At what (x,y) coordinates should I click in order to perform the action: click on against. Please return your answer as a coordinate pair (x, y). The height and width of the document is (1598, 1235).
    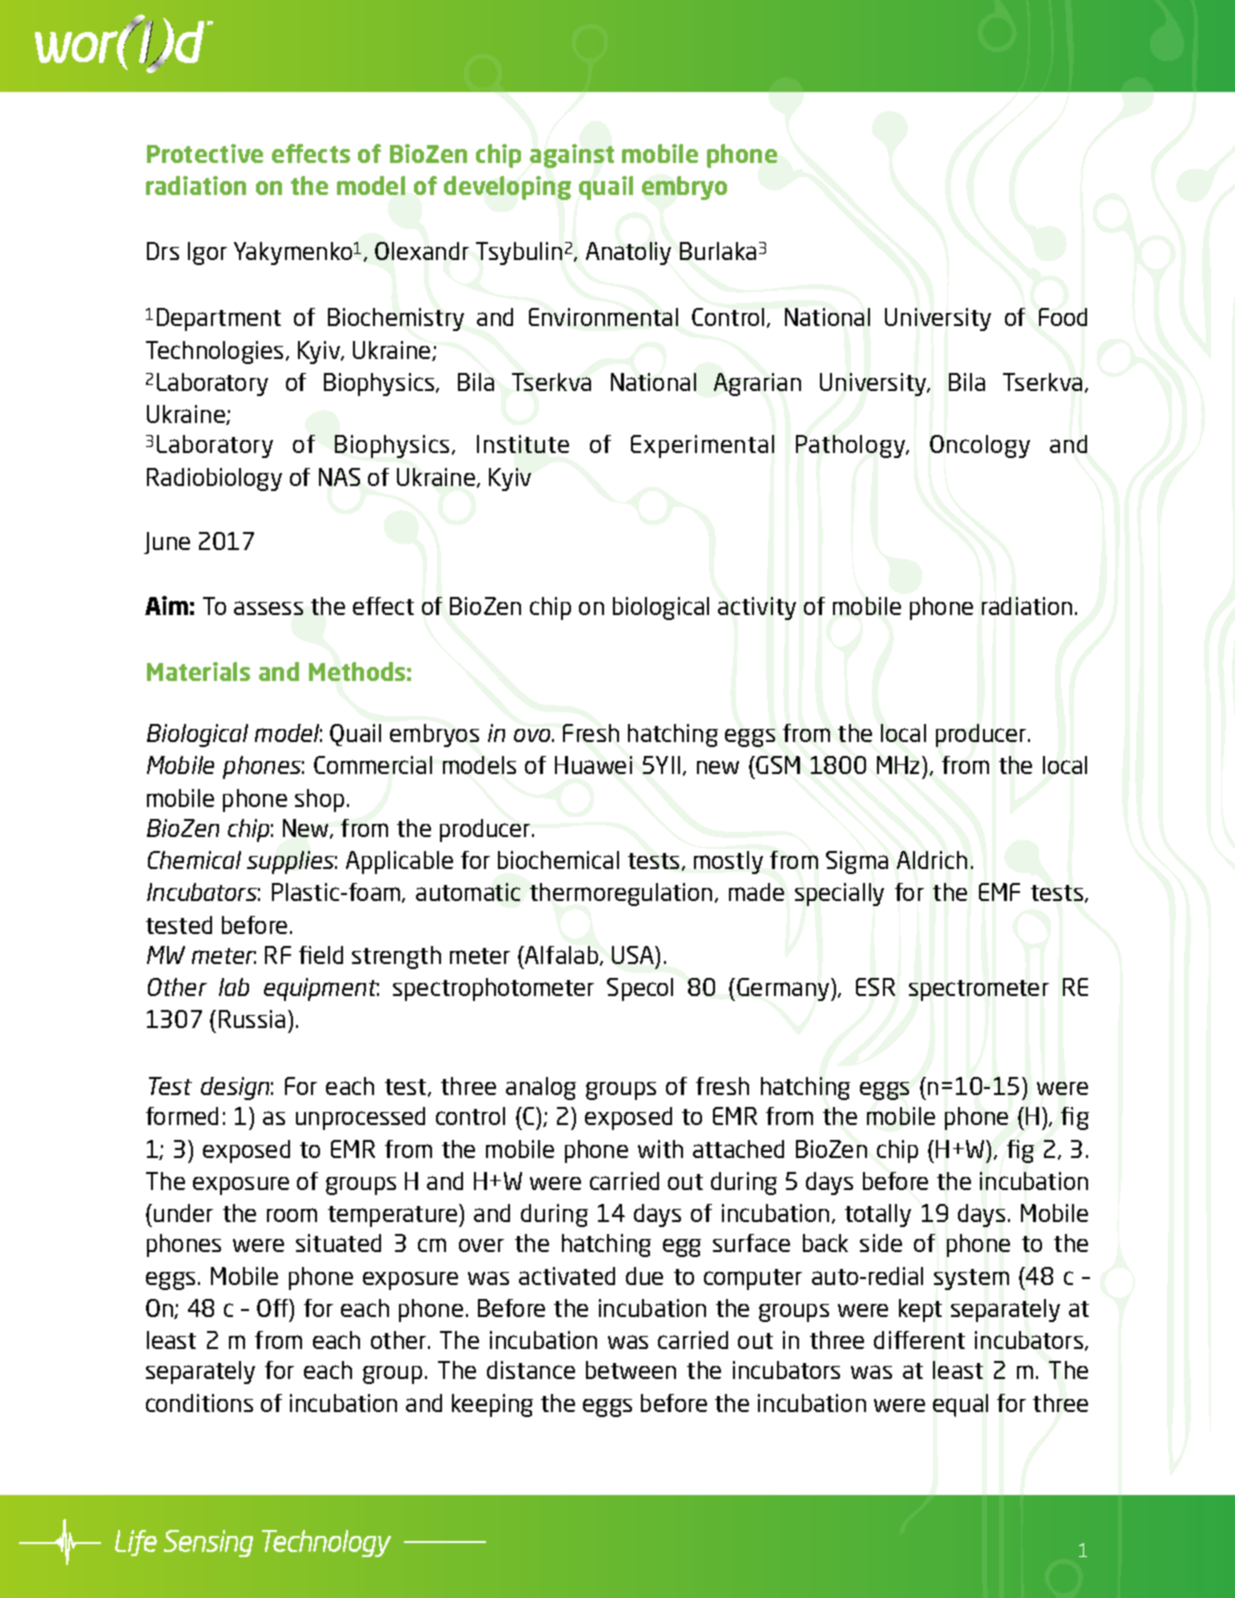
    Looking at the image, I should click on (572, 156).
